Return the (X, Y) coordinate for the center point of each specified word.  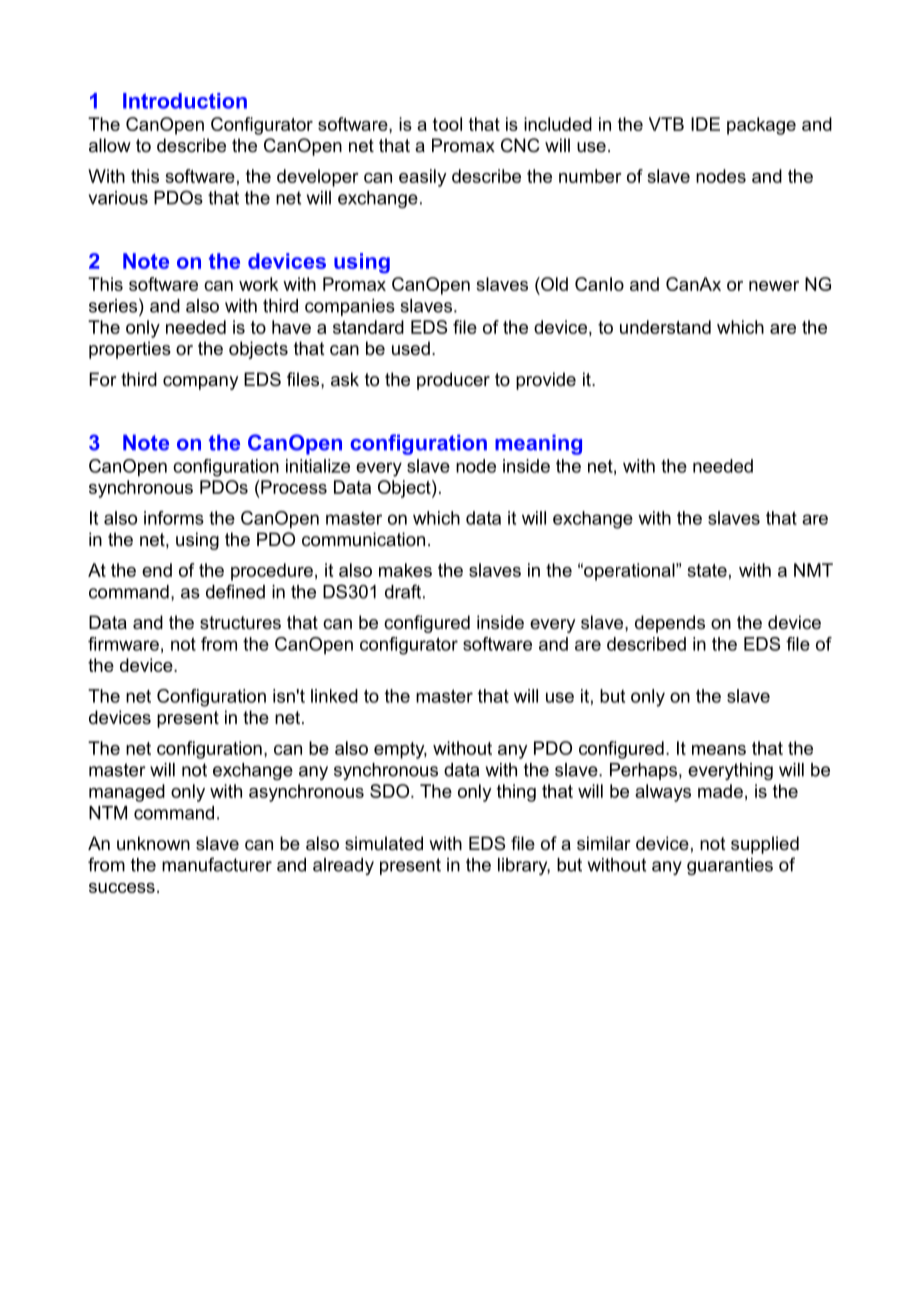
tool (447, 124)
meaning (538, 444)
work (258, 284)
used (411, 348)
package (761, 126)
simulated (384, 843)
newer (774, 286)
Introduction (185, 101)
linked (334, 696)
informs (174, 518)
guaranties (730, 866)
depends (670, 624)
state (707, 570)
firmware (123, 644)
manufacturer (217, 864)
